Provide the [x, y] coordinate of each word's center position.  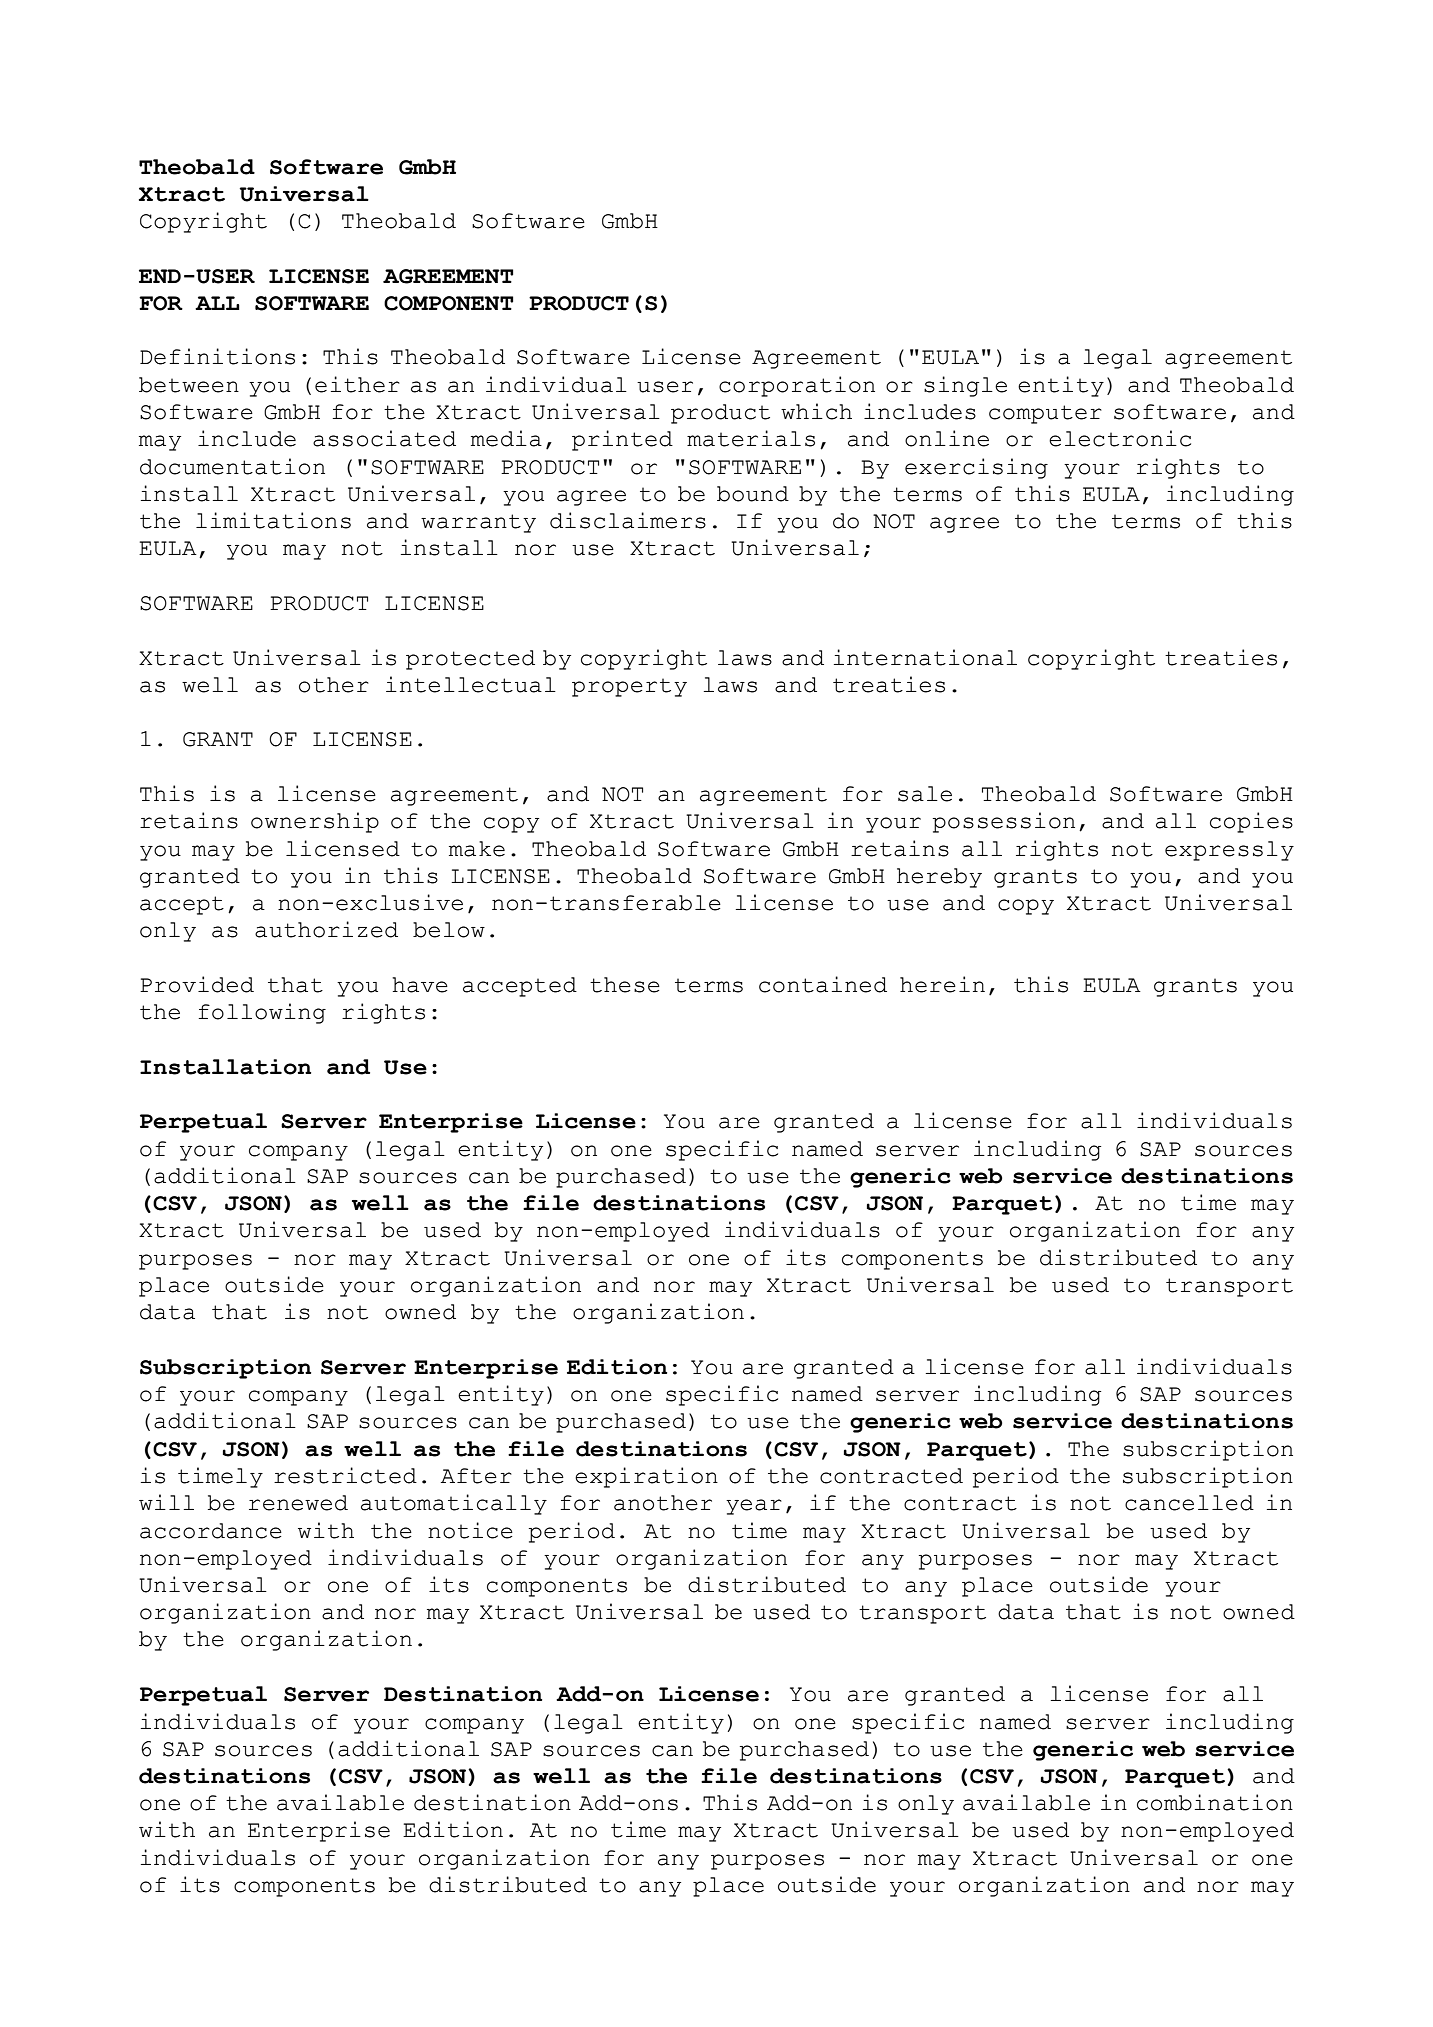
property [629, 687]
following [262, 1013]
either [357, 384]
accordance [211, 1531]
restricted [345, 1475]
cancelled [1189, 1503]
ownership [315, 822]
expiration [646, 1477]
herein [942, 984]
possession [1004, 822]
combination [1215, 1802]
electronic [1120, 438]
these [625, 985]
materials [751, 438]
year [754, 1507]
